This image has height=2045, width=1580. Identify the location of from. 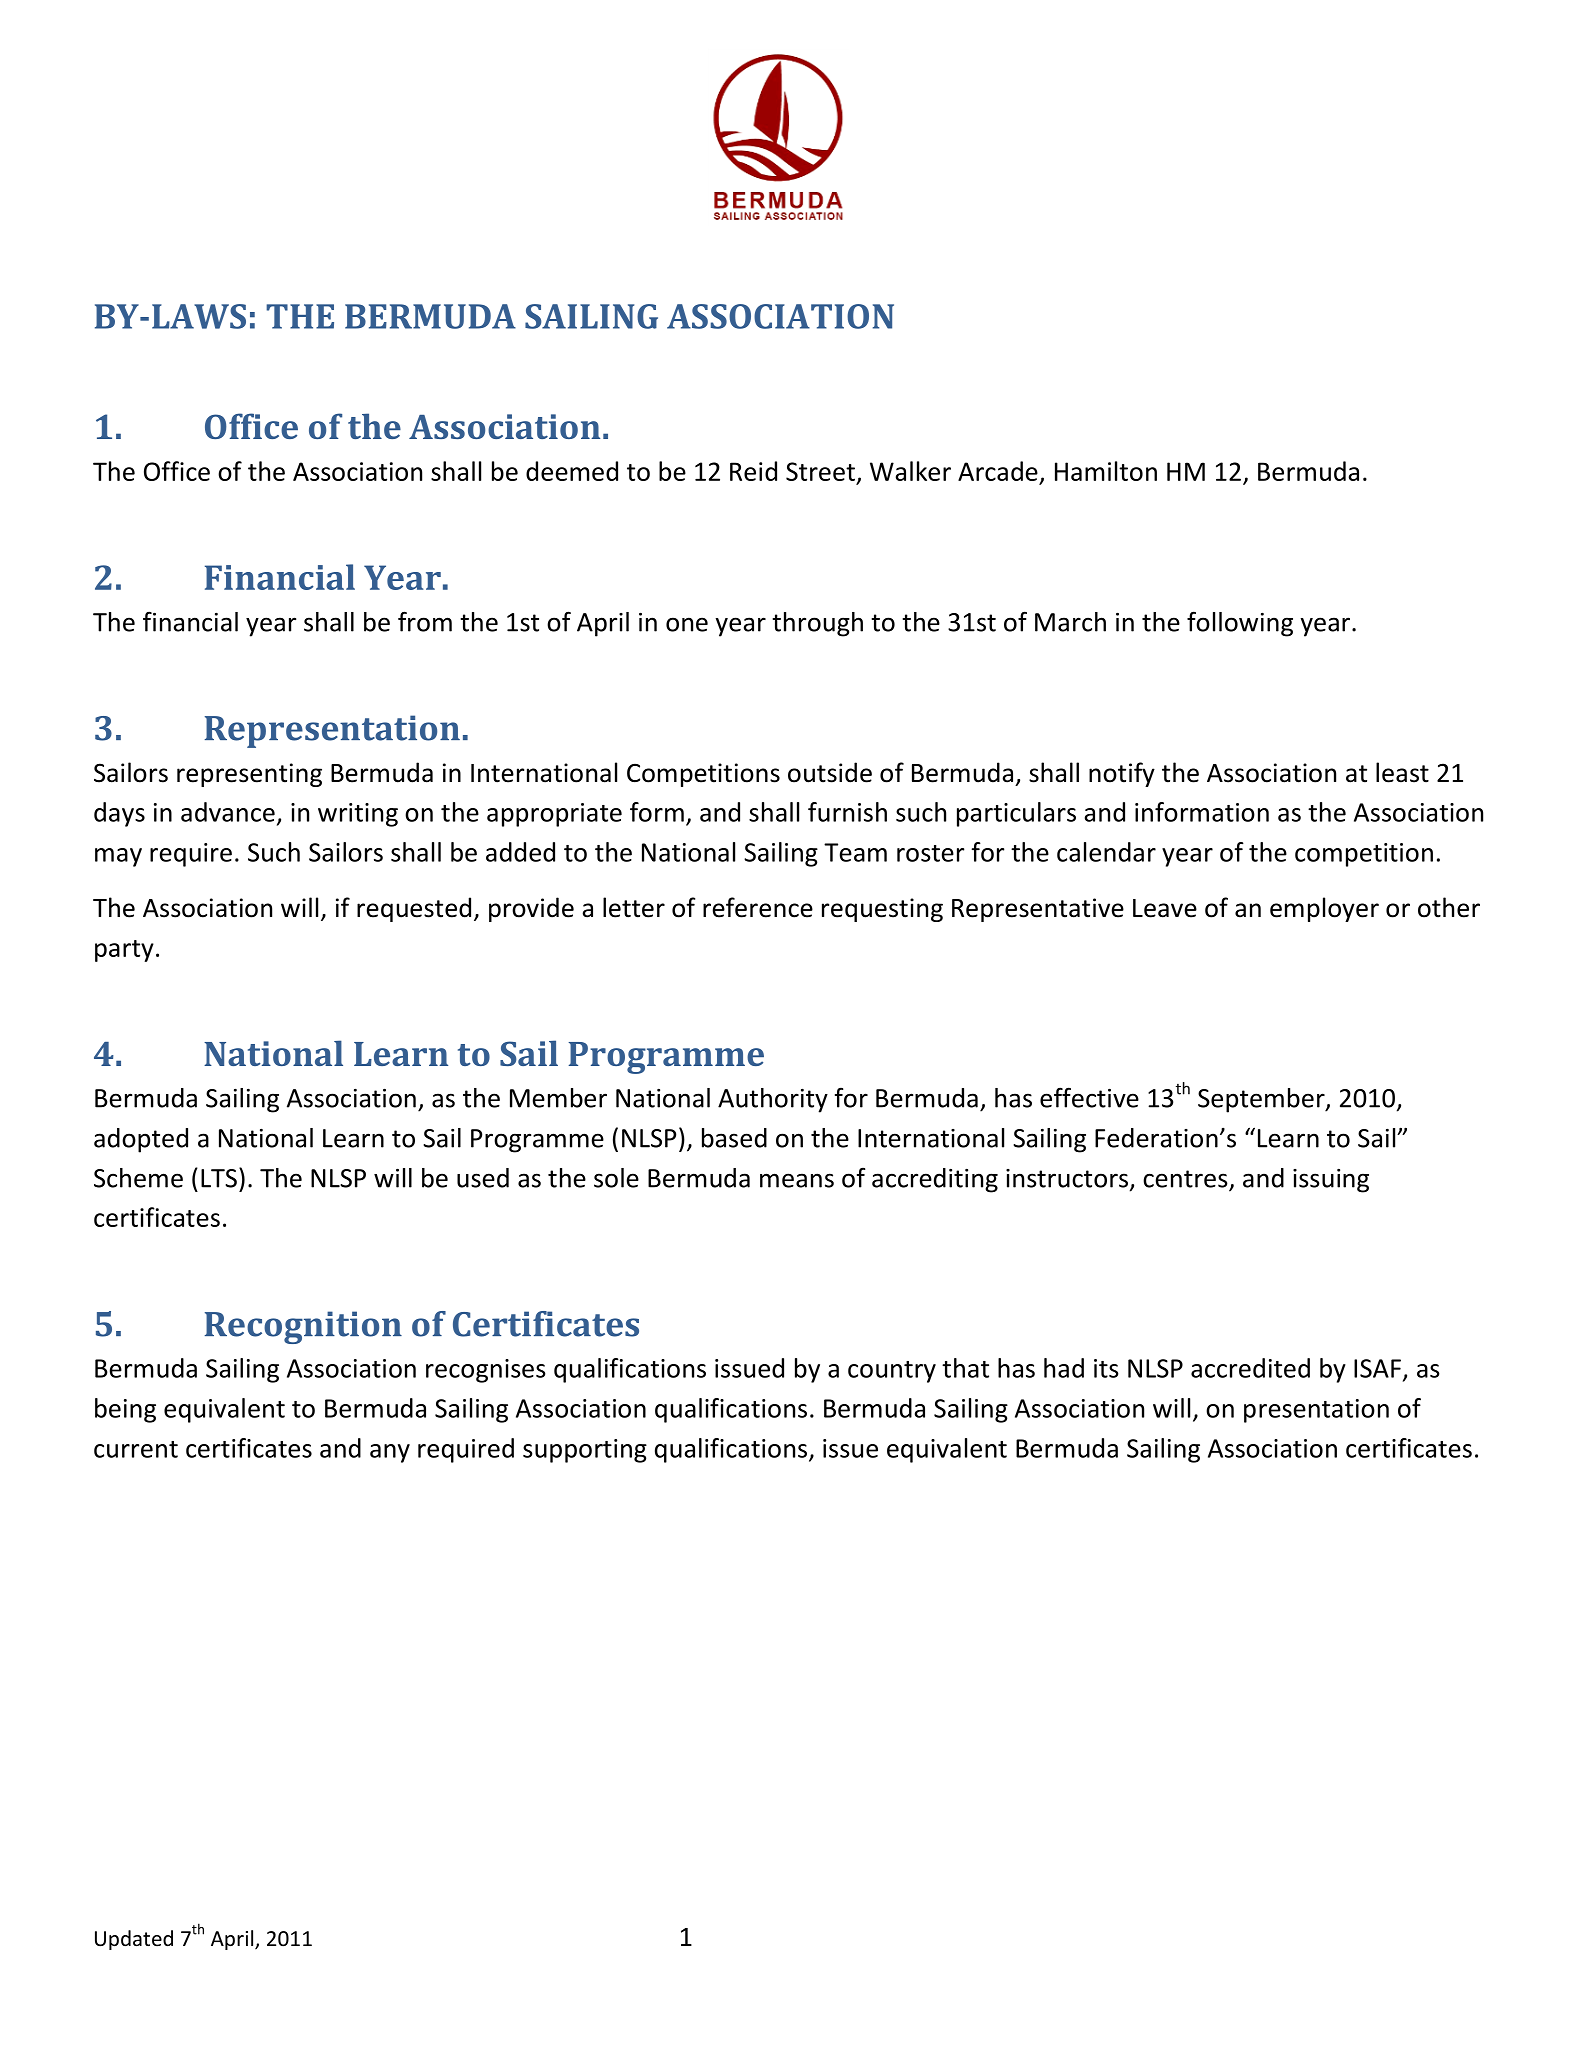
(425, 621).
